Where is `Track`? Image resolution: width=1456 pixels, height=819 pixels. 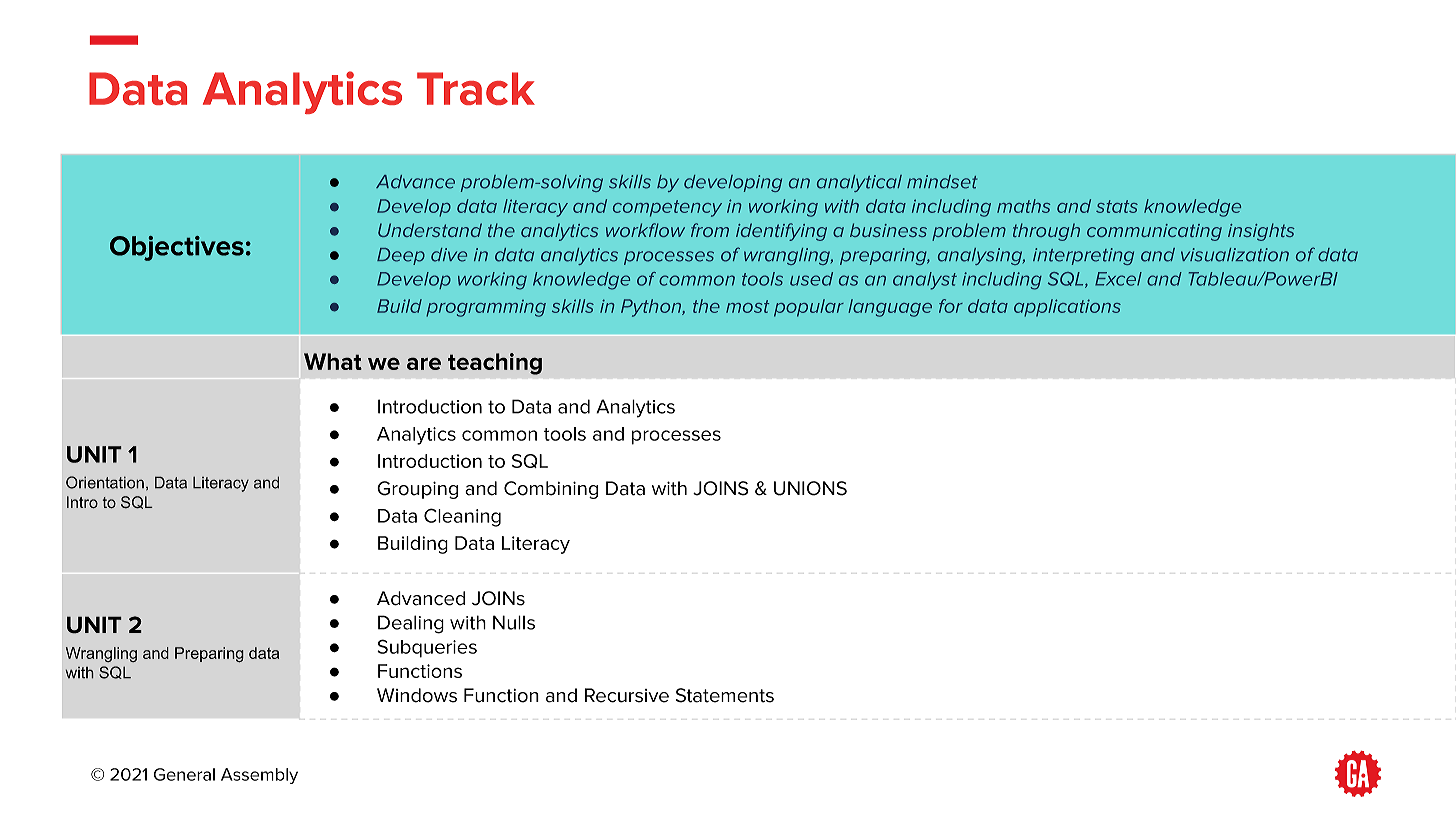 Track is located at coordinates (476, 88).
